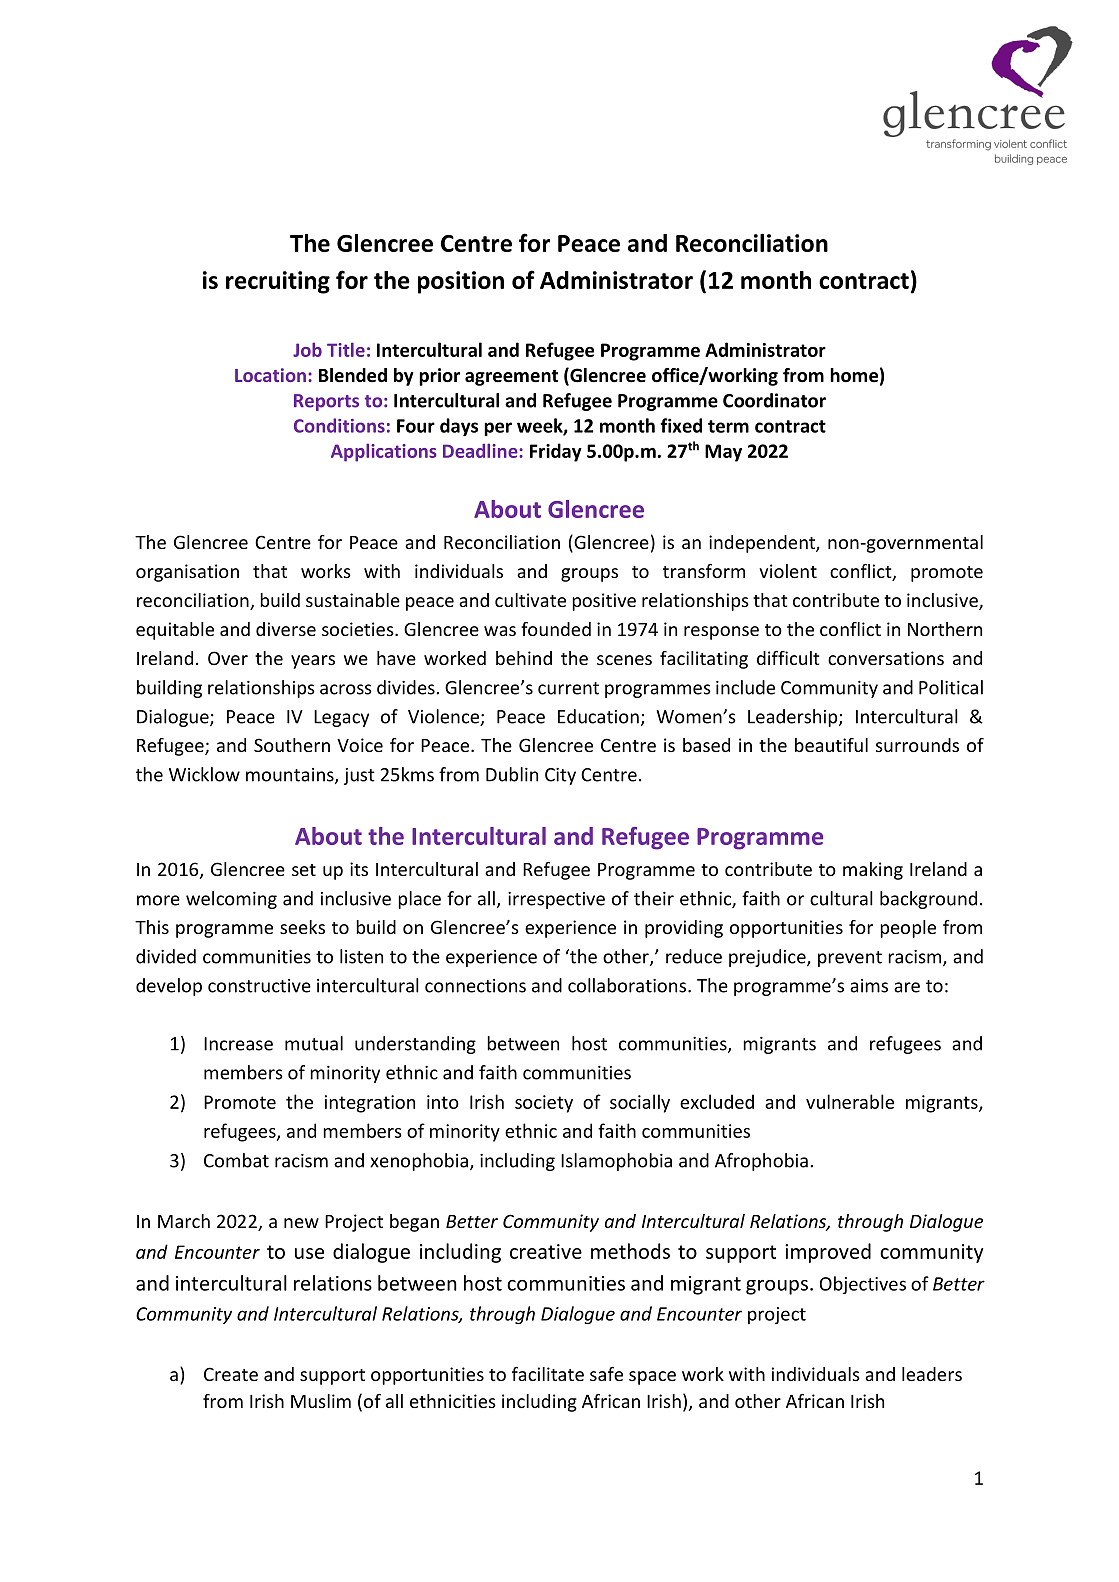  What do you see at coordinates (854, 375) in the page?
I see `home` at bounding box center [854, 375].
